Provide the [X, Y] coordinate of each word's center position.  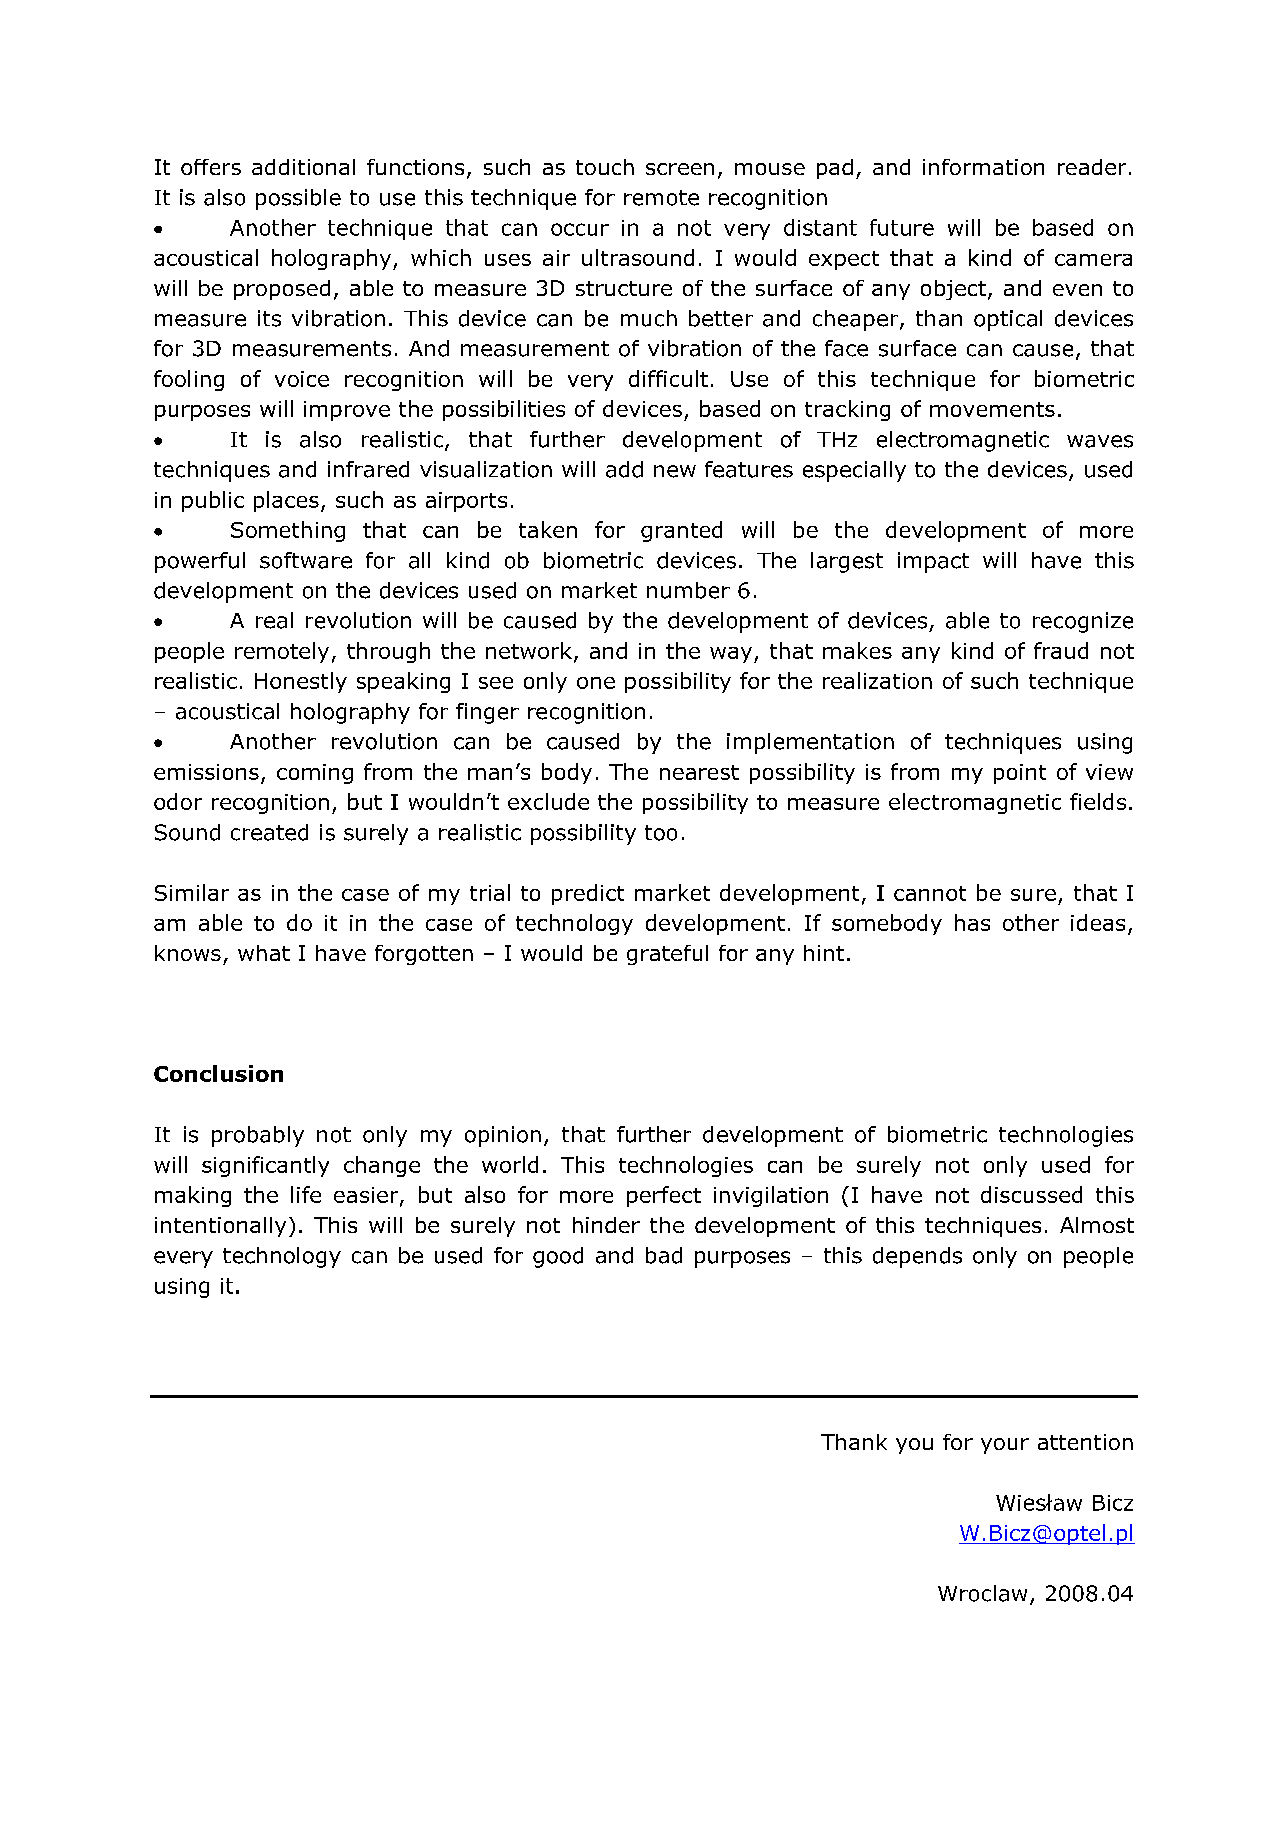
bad [664, 1255]
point [1020, 774]
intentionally [220, 1227]
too [661, 833]
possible [298, 199]
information [983, 167]
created [269, 832]
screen [680, 169]
